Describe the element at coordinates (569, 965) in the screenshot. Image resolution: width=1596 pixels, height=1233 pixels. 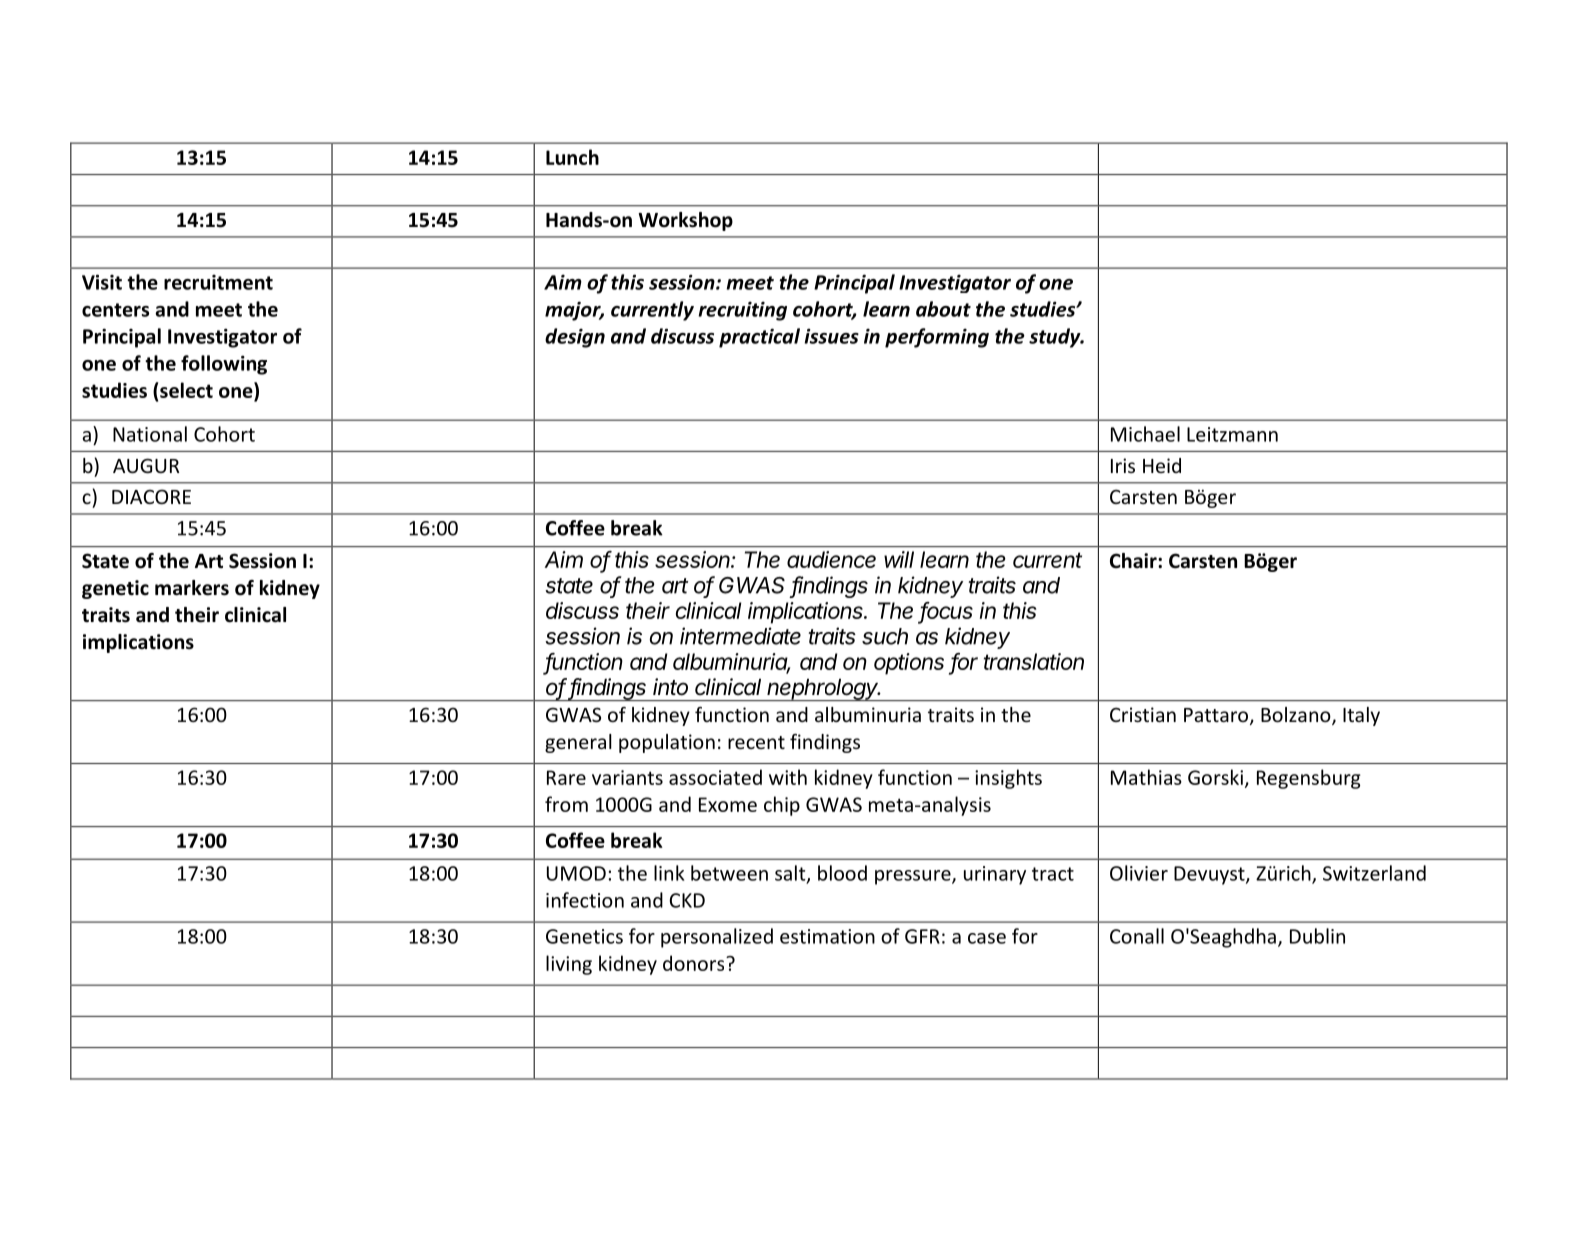
I see `living` at that location.
